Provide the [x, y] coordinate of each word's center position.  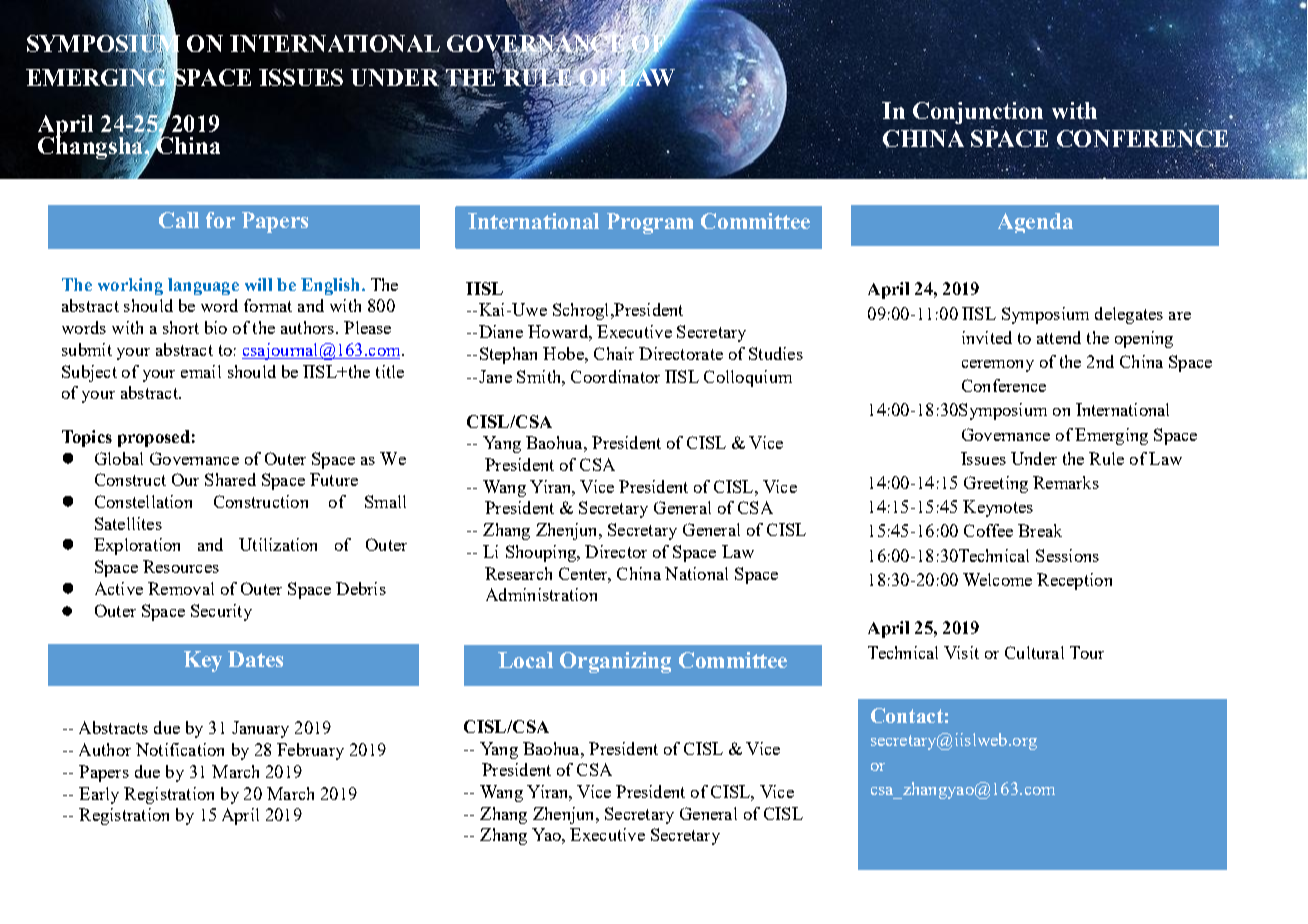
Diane [499, 331]
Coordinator [615, 376]
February [310, 751]
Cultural [1034, 652]
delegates [1129, 315]
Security [221, 612]
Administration [541, 594]
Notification [180, 749]
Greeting [996, 484]
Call [179, 220]
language [203, 286]
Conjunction [978, 114]
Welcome [997, 579]
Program [650, 223]
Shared [230, 479]
